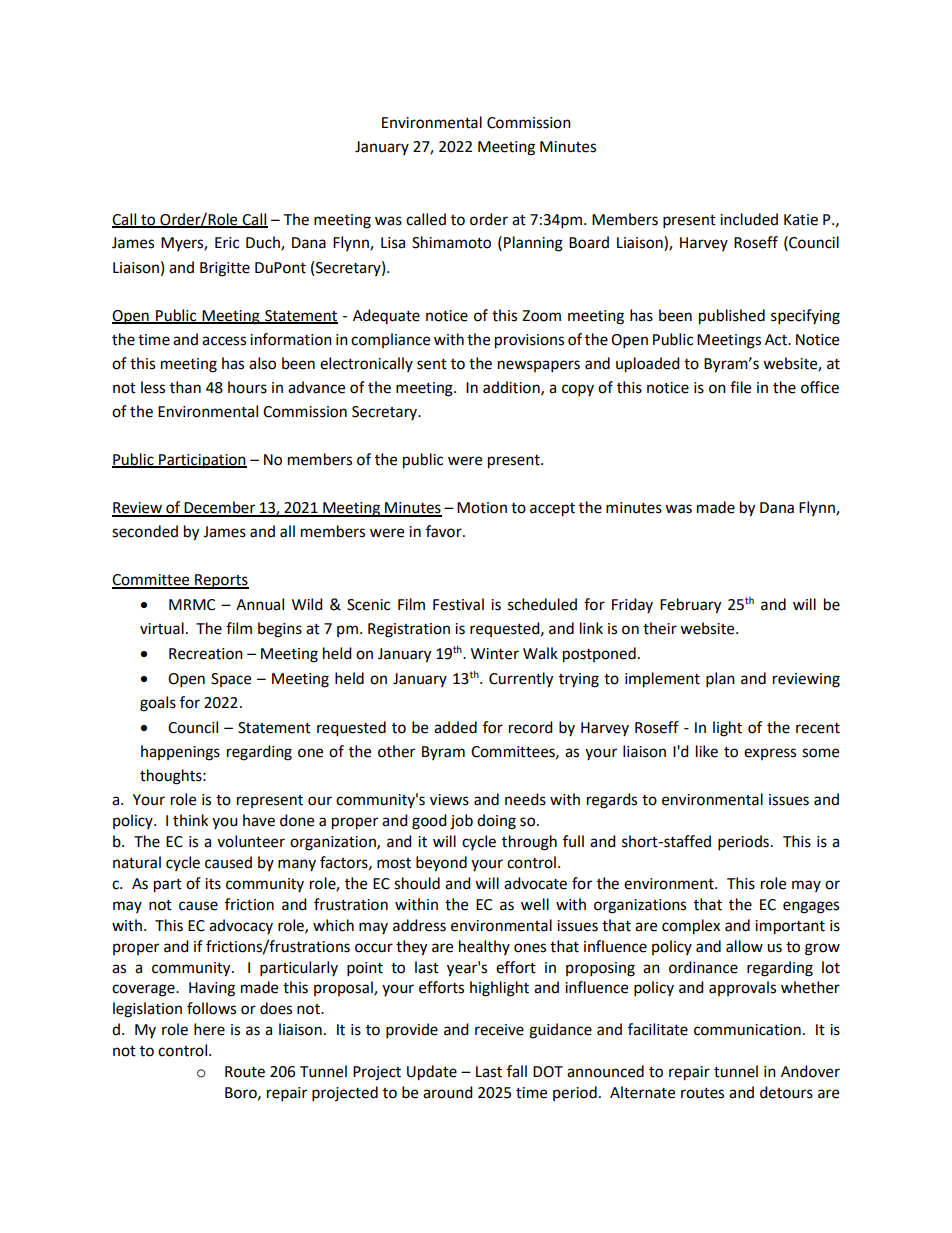 The width and height of the screenshot is (952, 1233). Describe the element at coordinates (220, 508) in the screenshot. I see `December` at that location.
